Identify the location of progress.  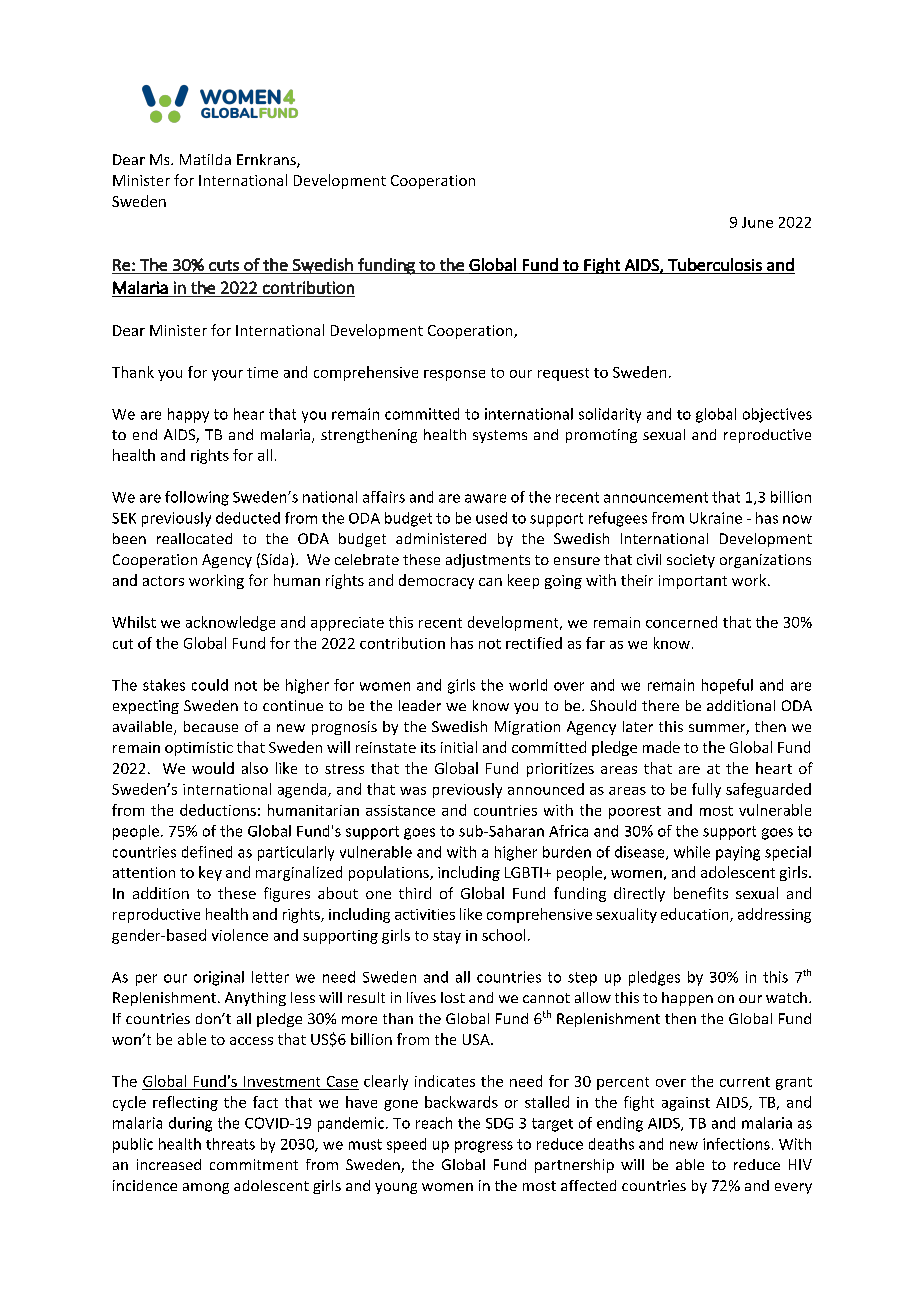
(484, 1147).
